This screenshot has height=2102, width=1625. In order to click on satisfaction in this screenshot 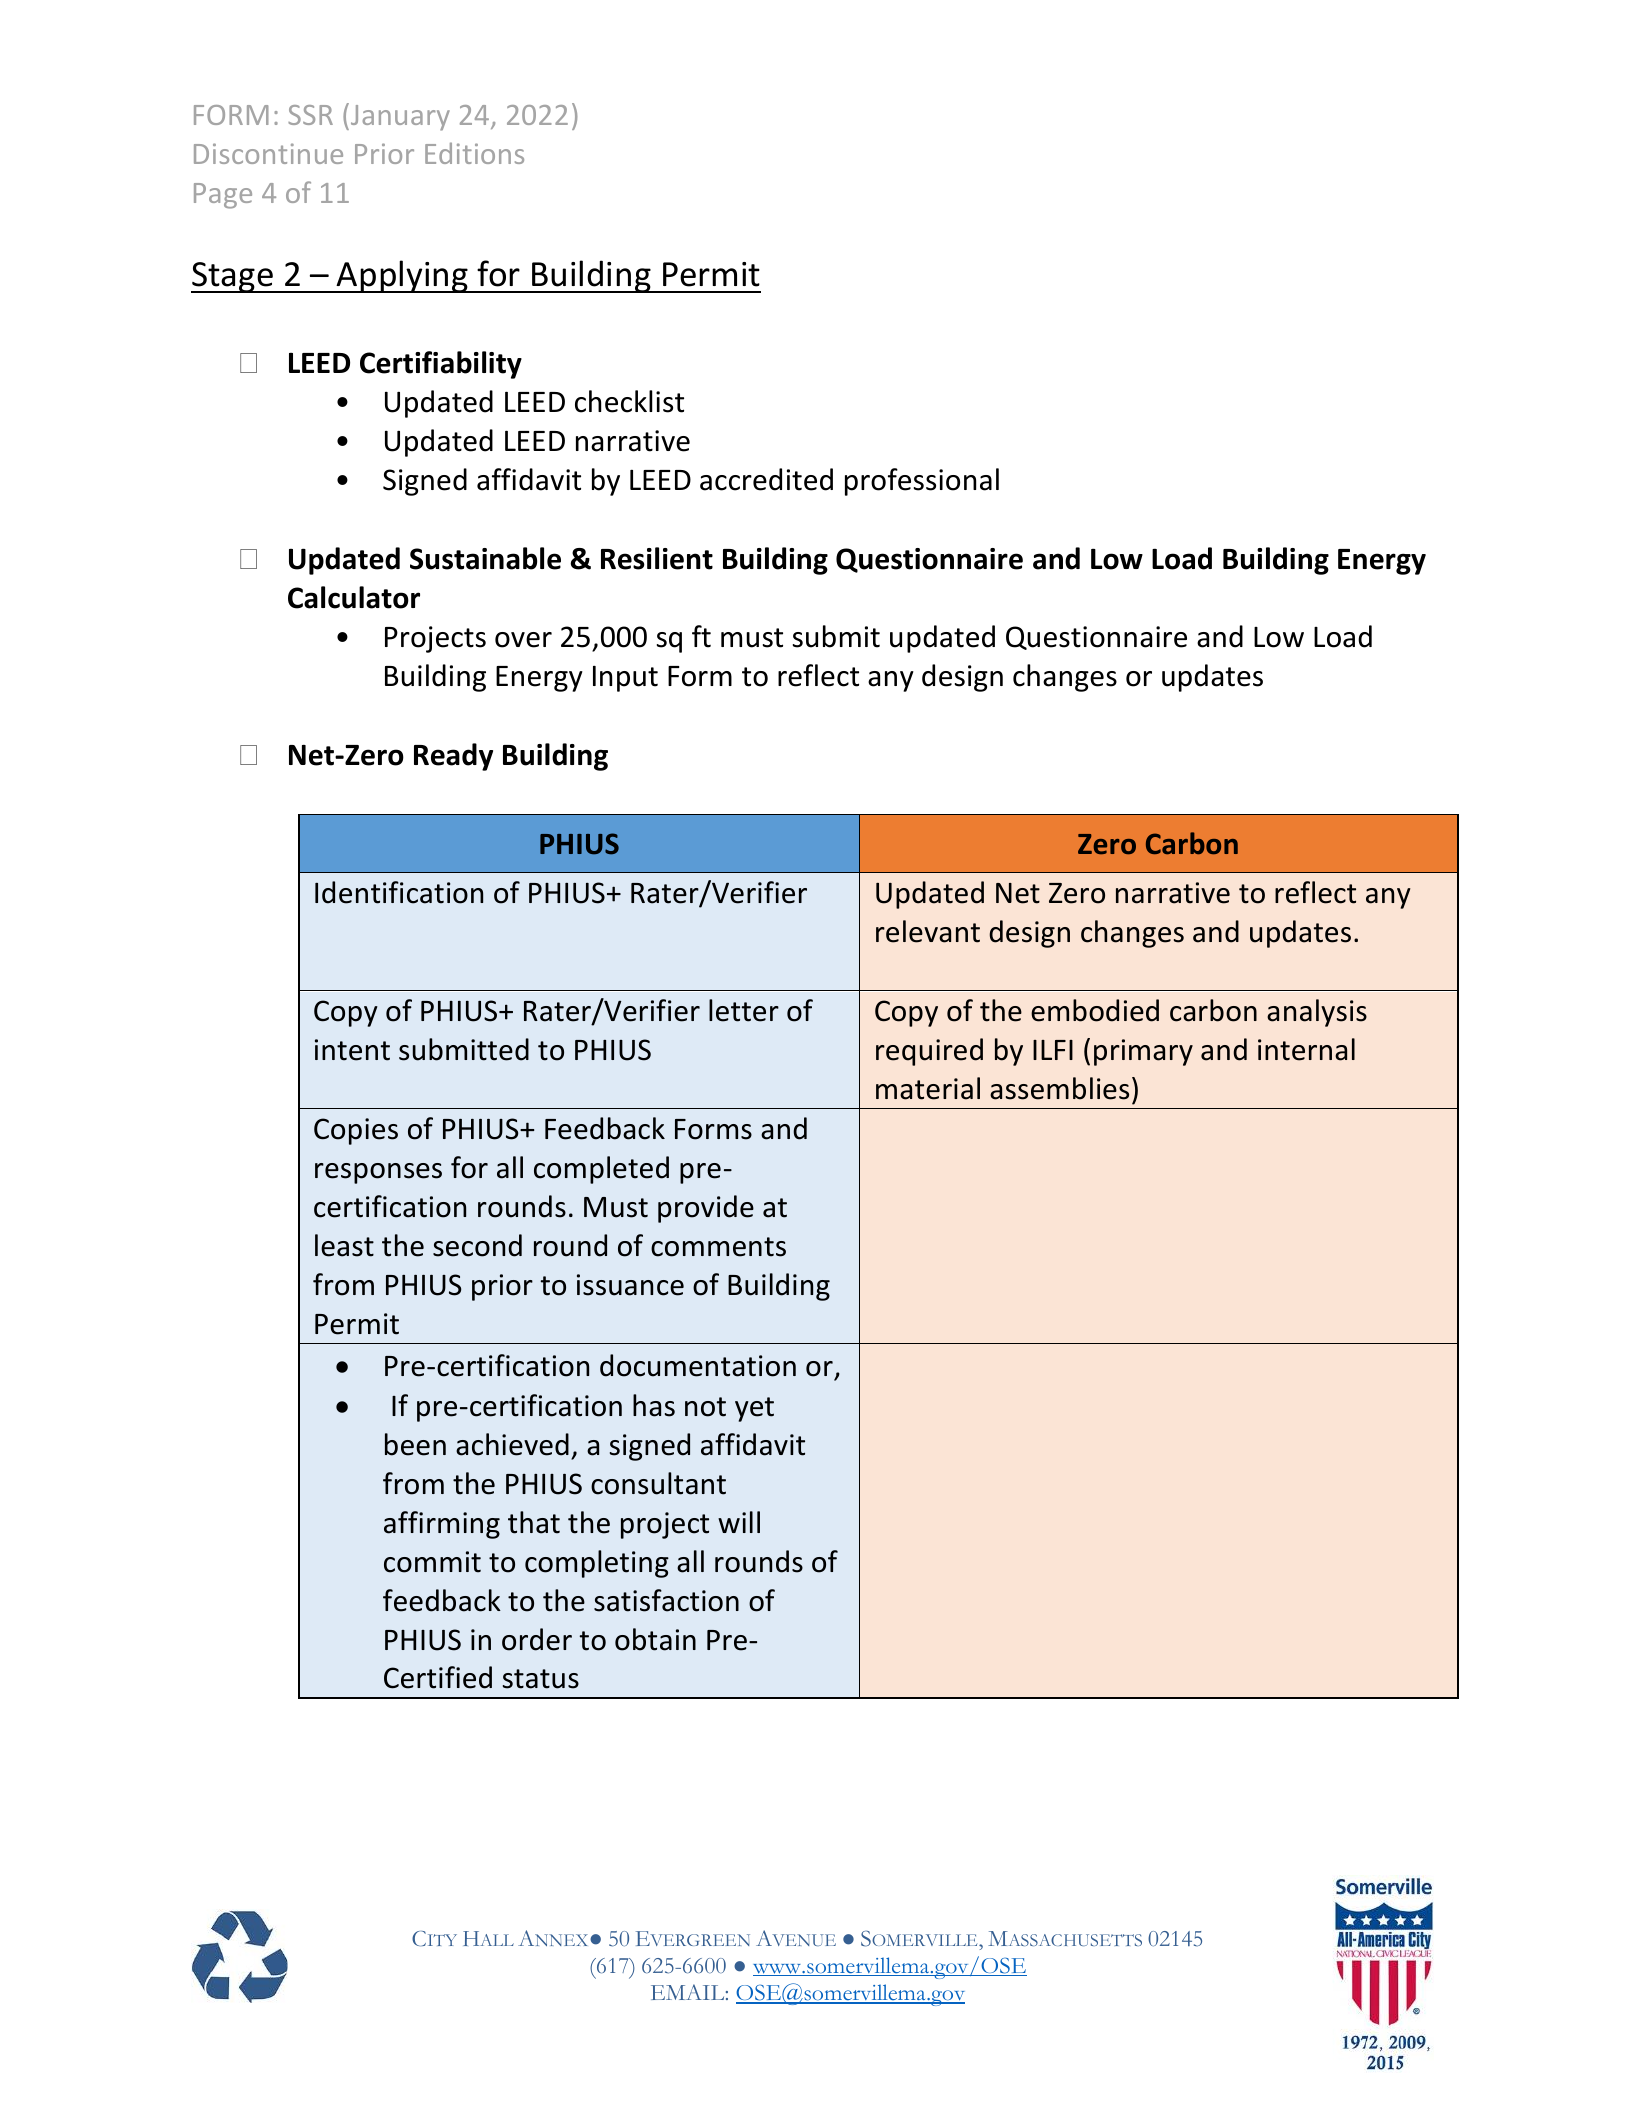, I will do `click(666, 1600)`.
